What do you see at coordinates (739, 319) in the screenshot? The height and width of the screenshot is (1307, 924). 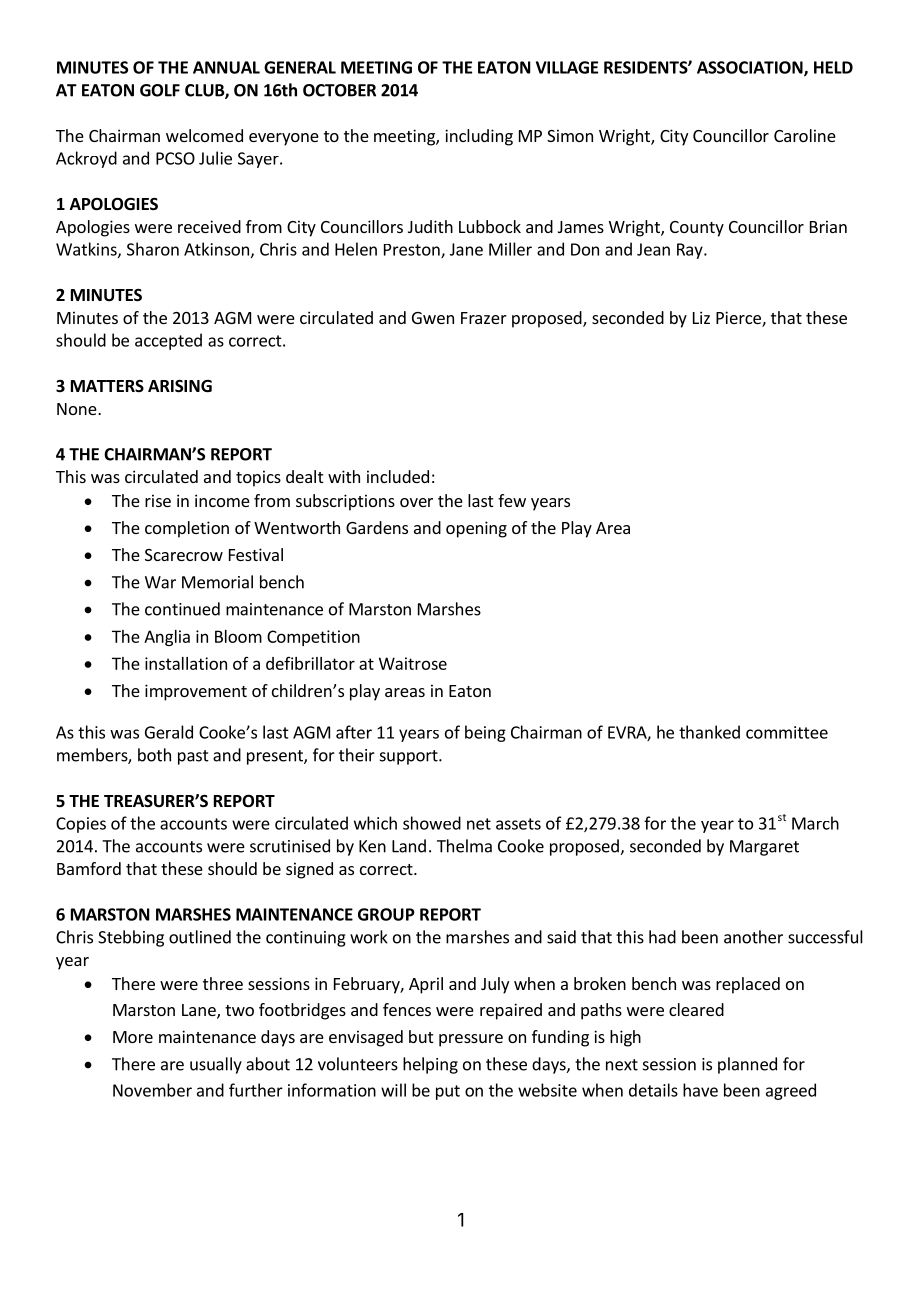 I see `Pierce` at bounding box center [739, 319].
